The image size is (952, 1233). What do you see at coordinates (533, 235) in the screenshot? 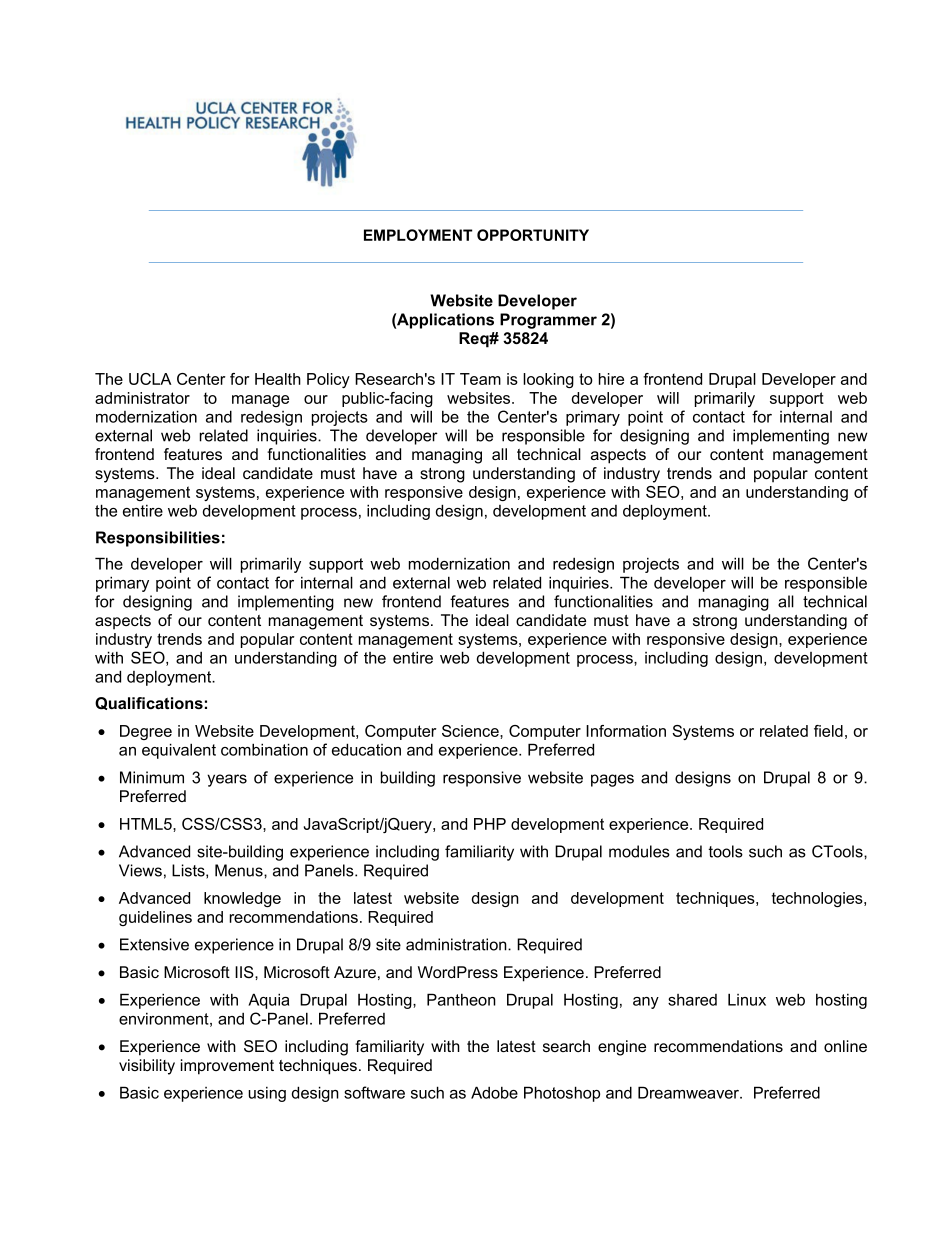
I see `OPPORTUNITY` at bounding box center [533, 235].
